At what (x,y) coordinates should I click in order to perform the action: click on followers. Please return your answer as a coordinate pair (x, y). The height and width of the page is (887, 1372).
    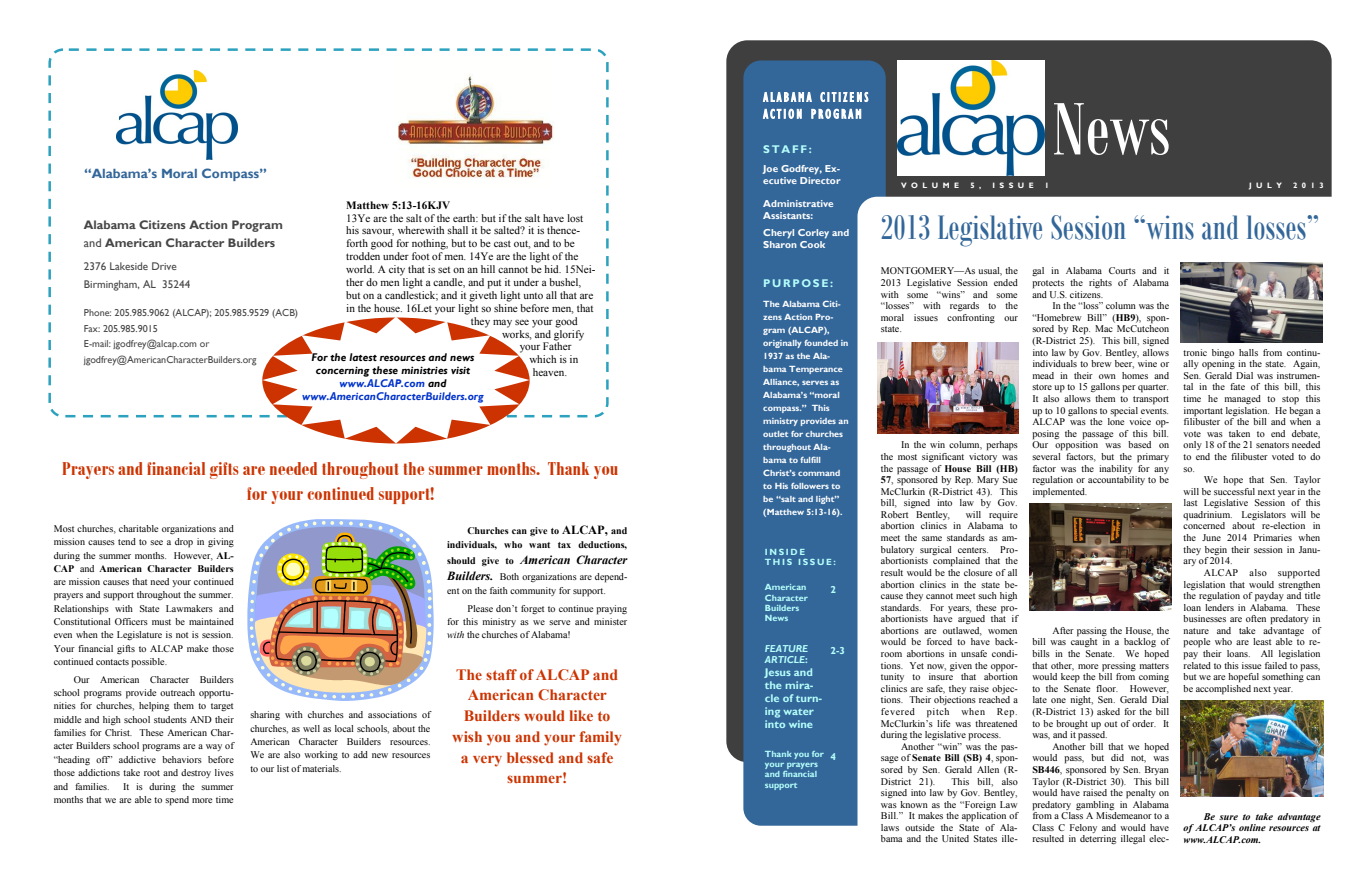
    Looking at the image, I should click on (810, 486).
